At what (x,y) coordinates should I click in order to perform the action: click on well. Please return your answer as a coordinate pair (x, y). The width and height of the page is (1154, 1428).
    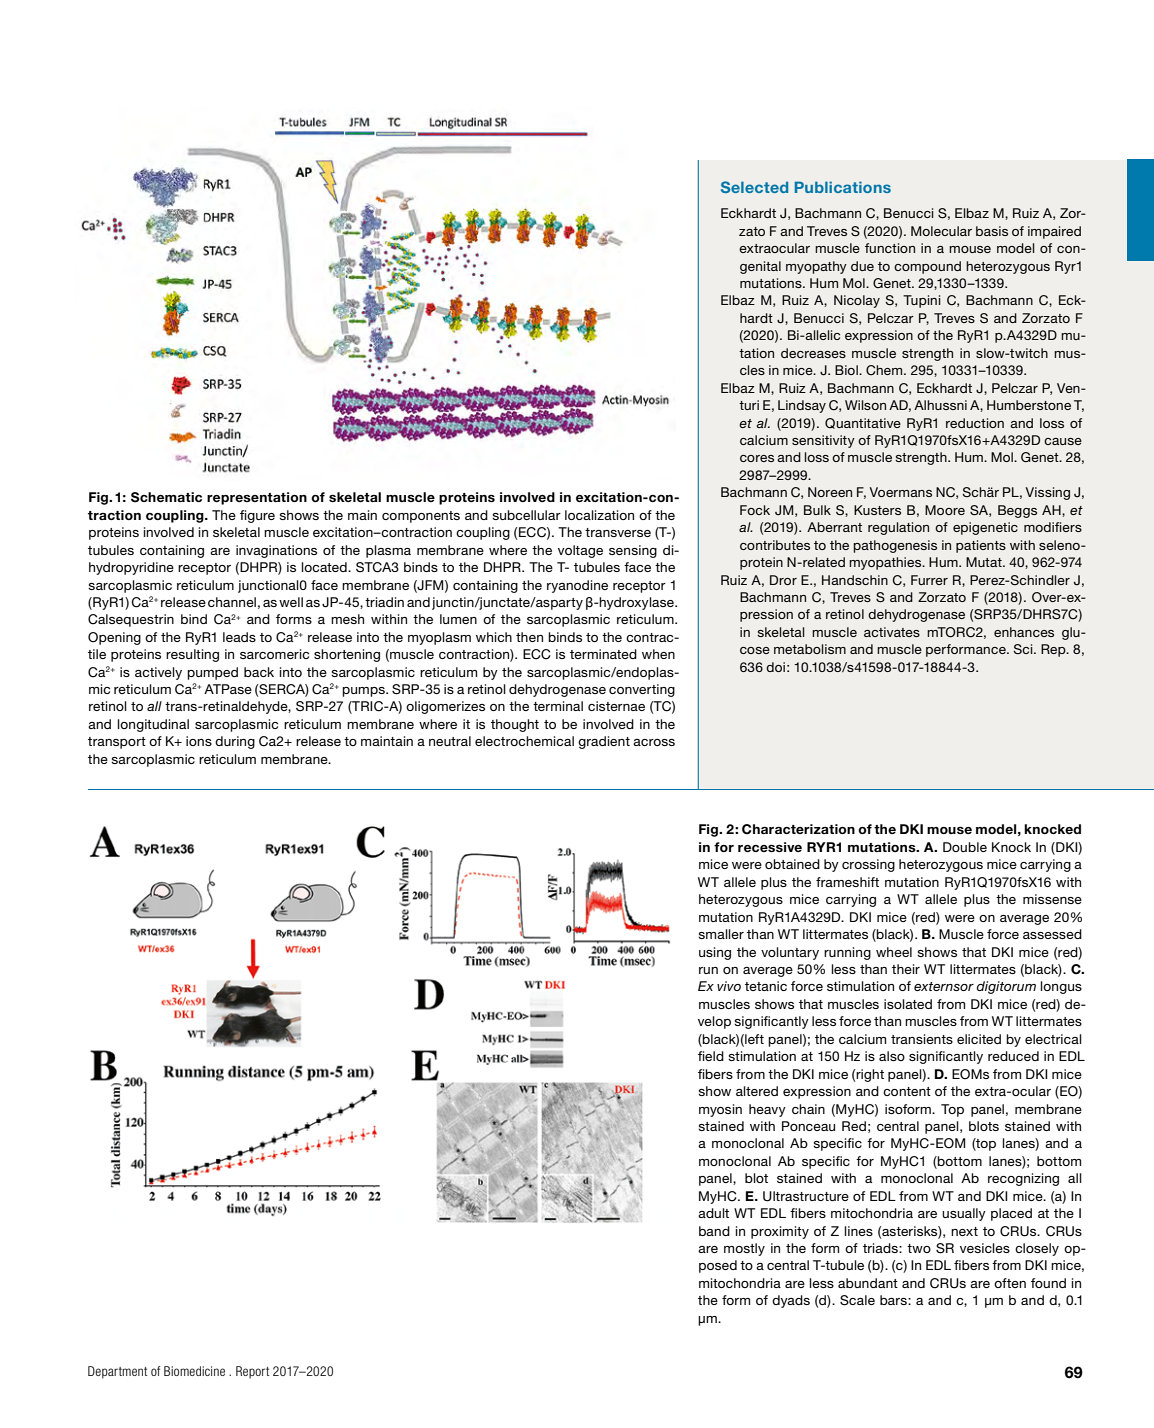
    Looking at the image, I should click on (291, 602).
